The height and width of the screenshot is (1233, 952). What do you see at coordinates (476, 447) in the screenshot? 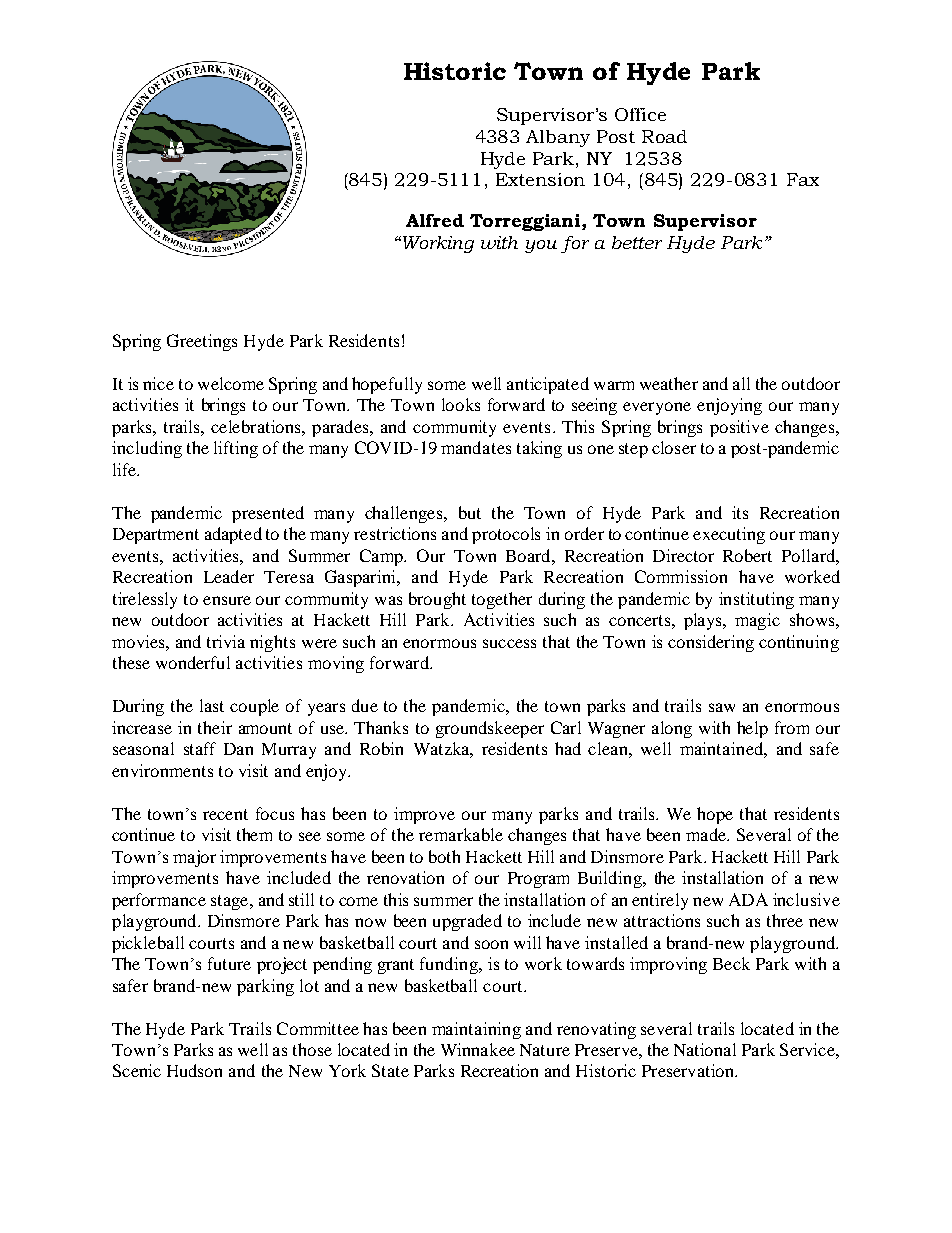
I see `mandates` at bounding box center [476, 447].
